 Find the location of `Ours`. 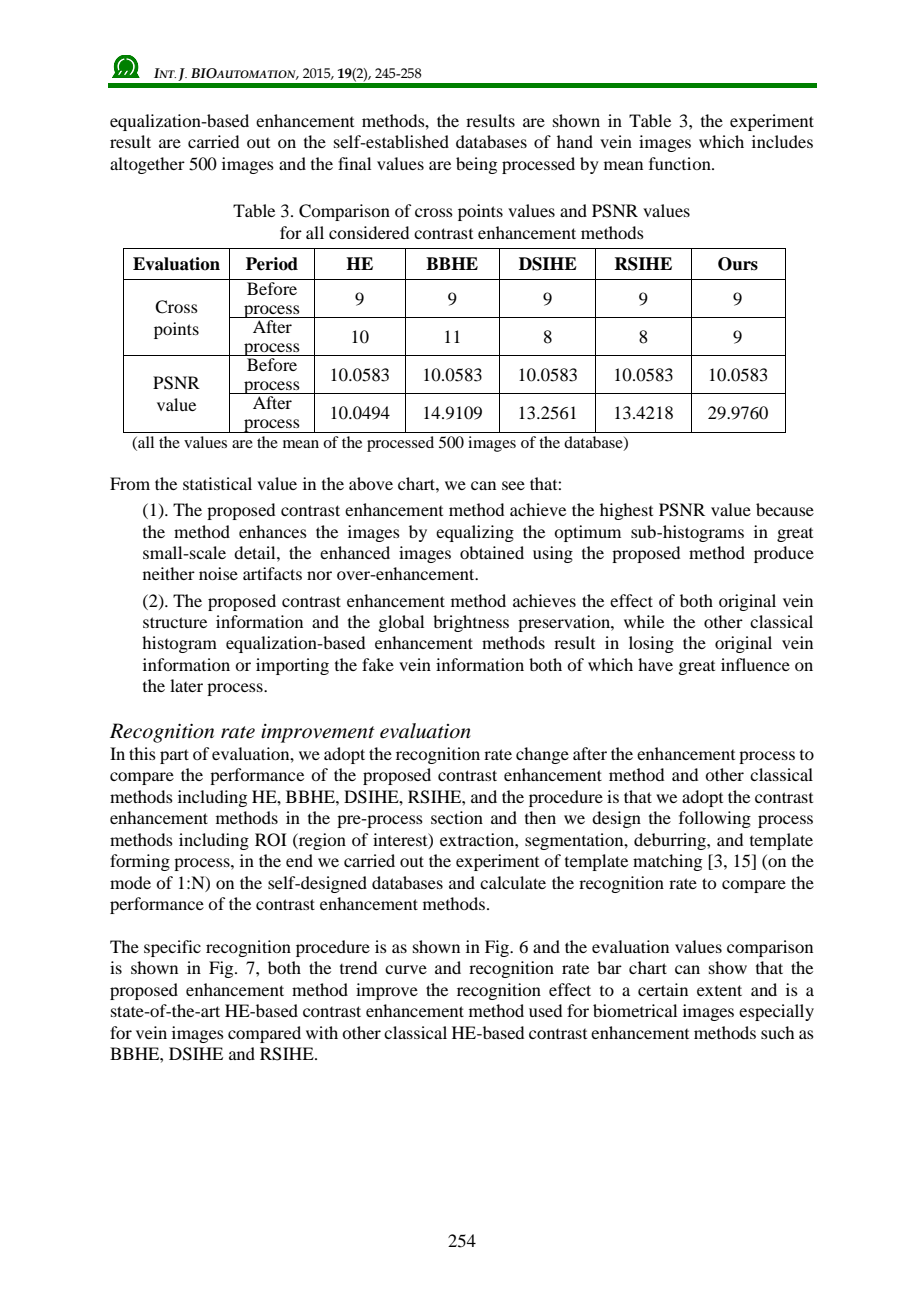

Ours is located at coordinates (738, 264).
